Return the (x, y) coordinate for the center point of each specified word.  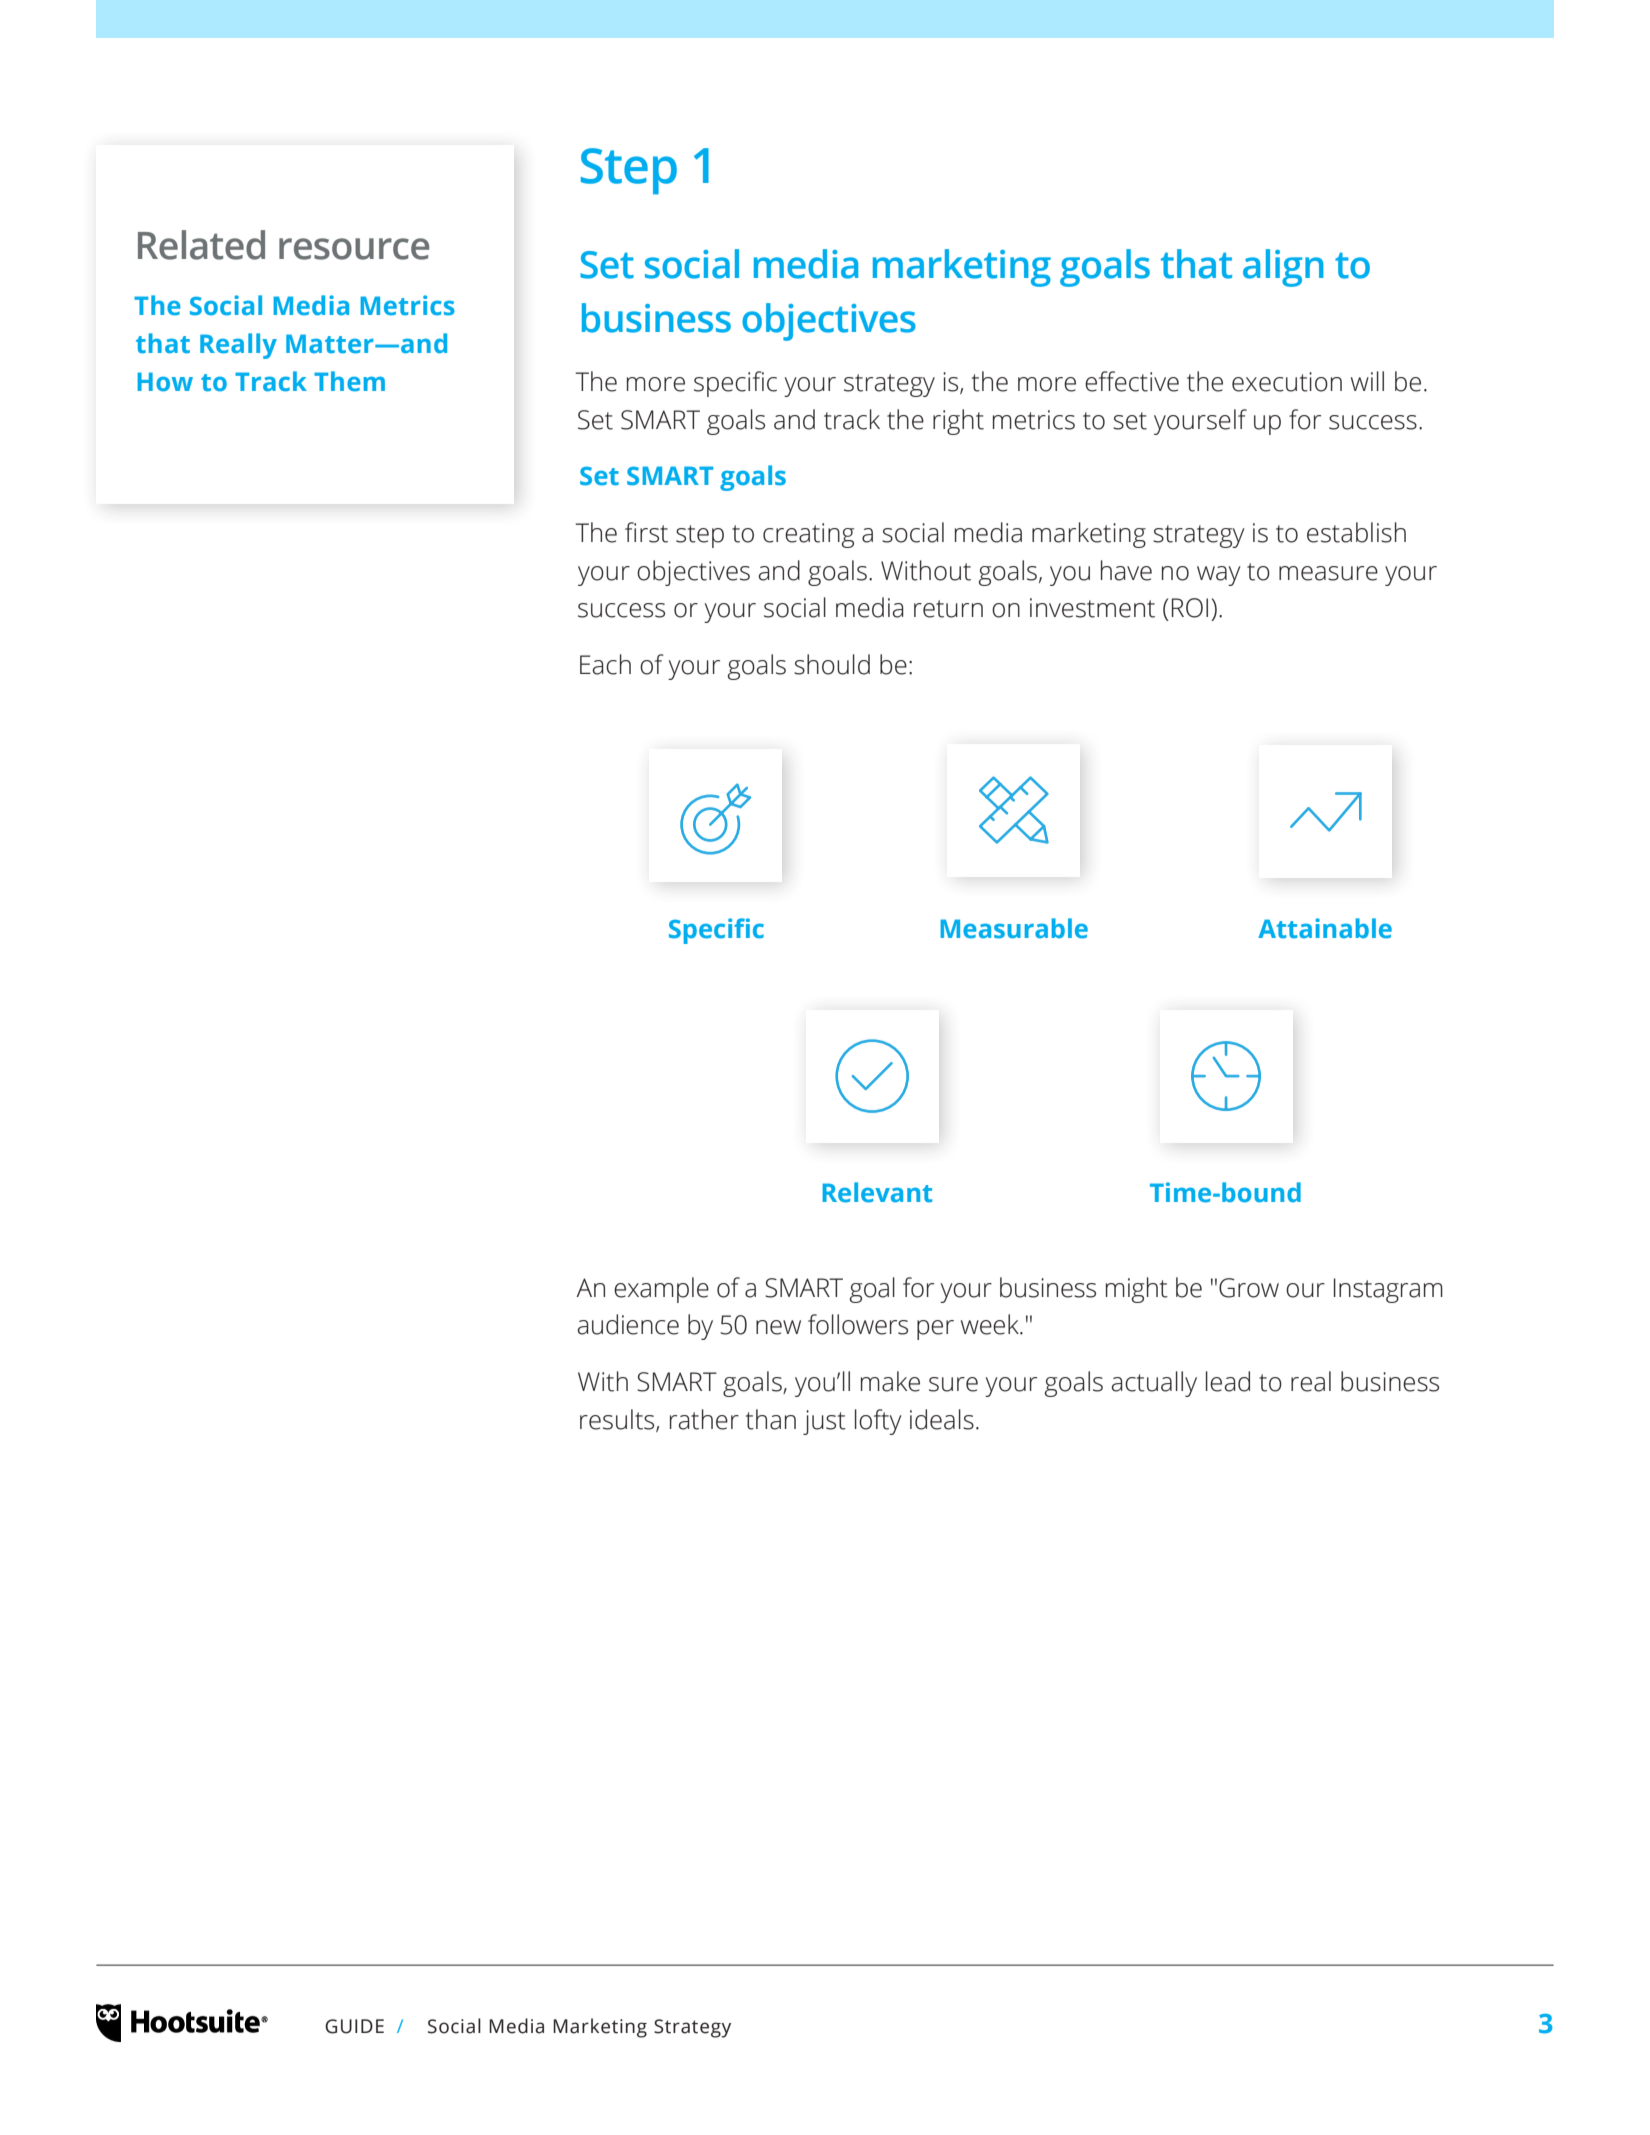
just (824, 1422)
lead (1228, 1381)
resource (354, 249)
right (958, 422)
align (1283, 268)
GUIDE (354, 2026)
